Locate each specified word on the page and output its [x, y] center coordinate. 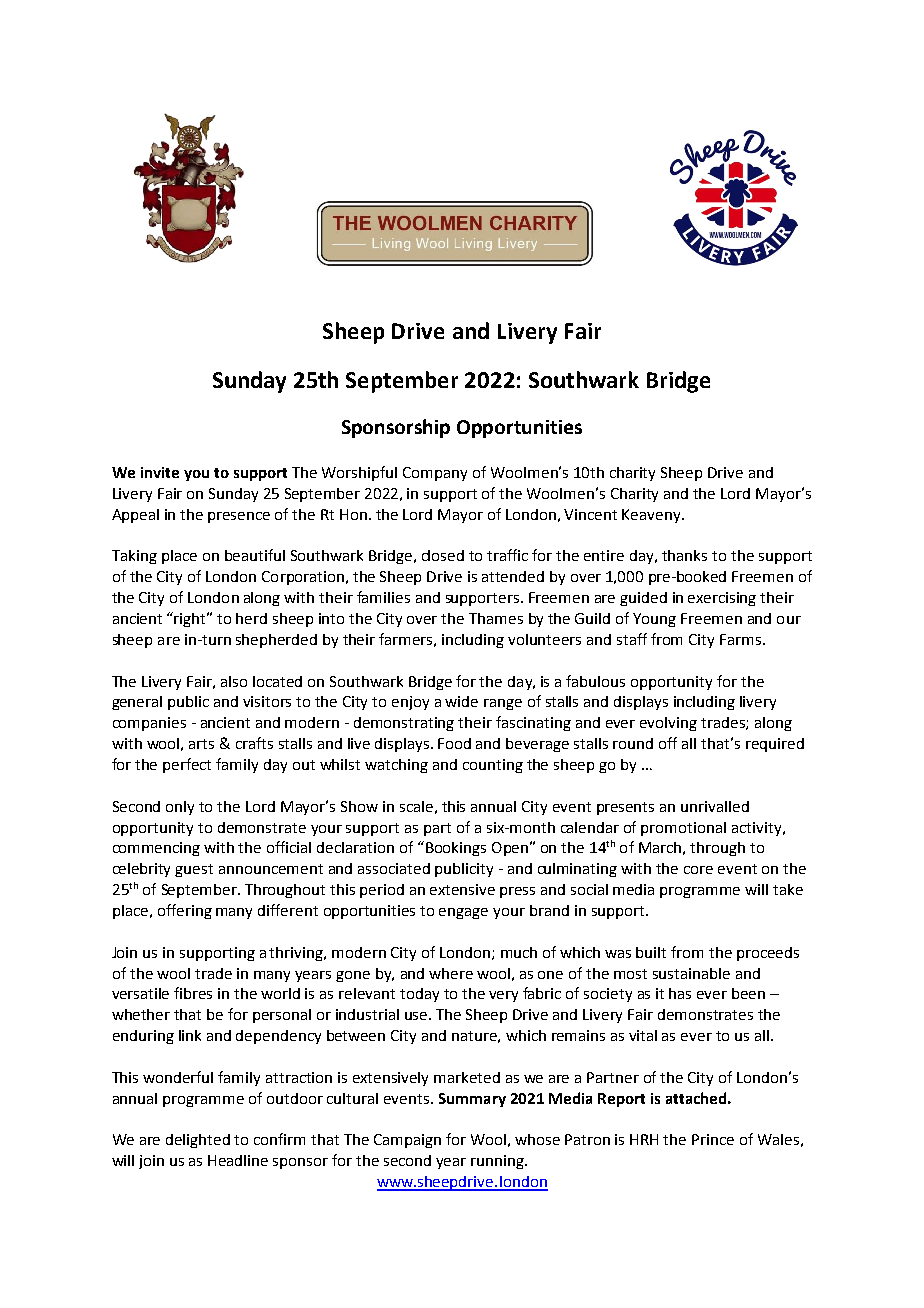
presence [239, 517]
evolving [668, 724]
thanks [684, 555]
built [651, 952]
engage [463, 913]
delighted [198, 1141]
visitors [267, 701]
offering [185, 911]
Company [435, 474]
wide [461, 701]
